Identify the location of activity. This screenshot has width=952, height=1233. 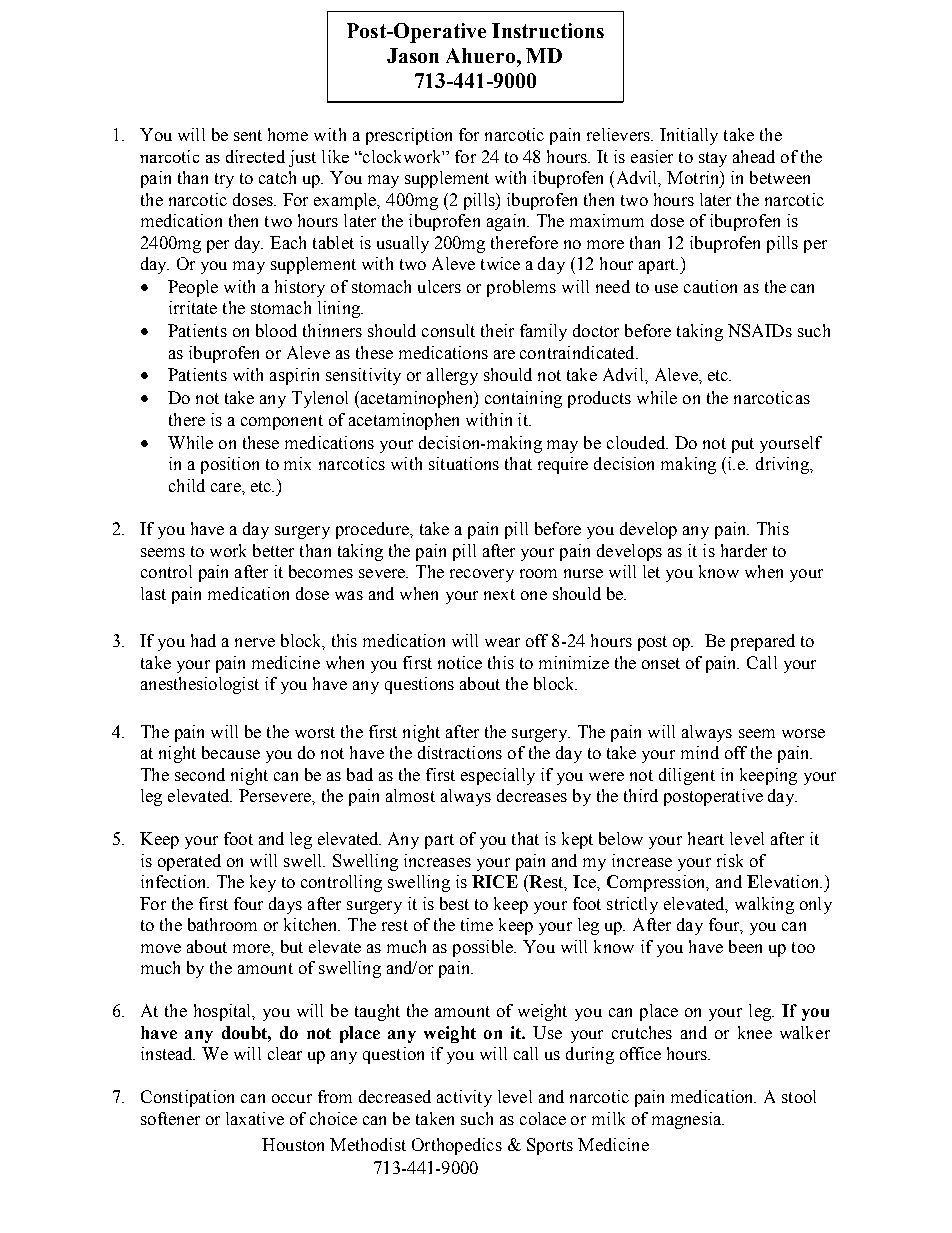
(464, 1098).
